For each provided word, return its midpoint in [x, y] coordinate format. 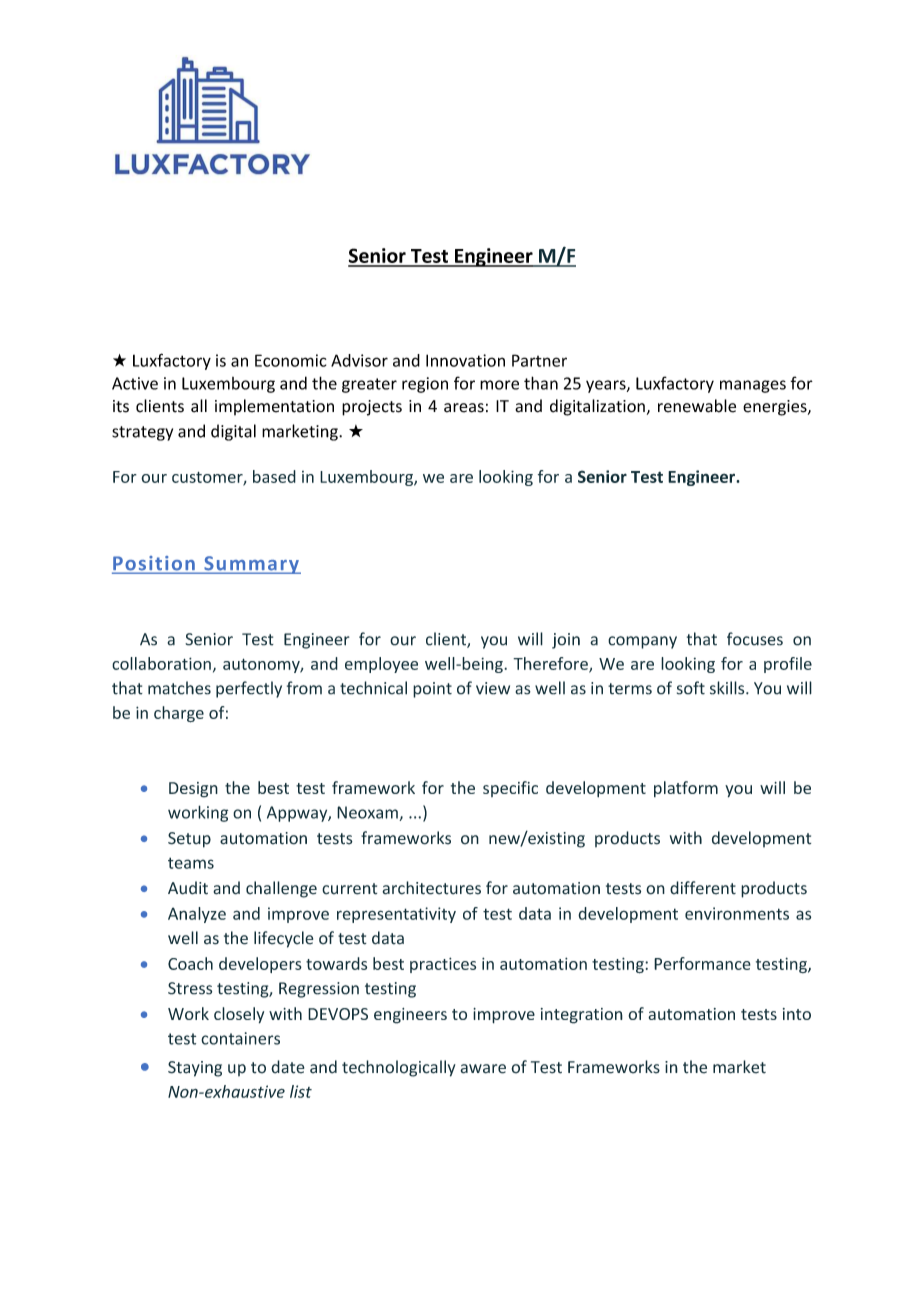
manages [753, 386]
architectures [431, 888]
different [703, 888]
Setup [189, 840]
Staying [195, 1069]
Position [154, 564]
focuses [755, 639]
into [797, 1014]
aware [483, 1069]
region [425, 385]
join [566, 641]
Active [135, 383]
